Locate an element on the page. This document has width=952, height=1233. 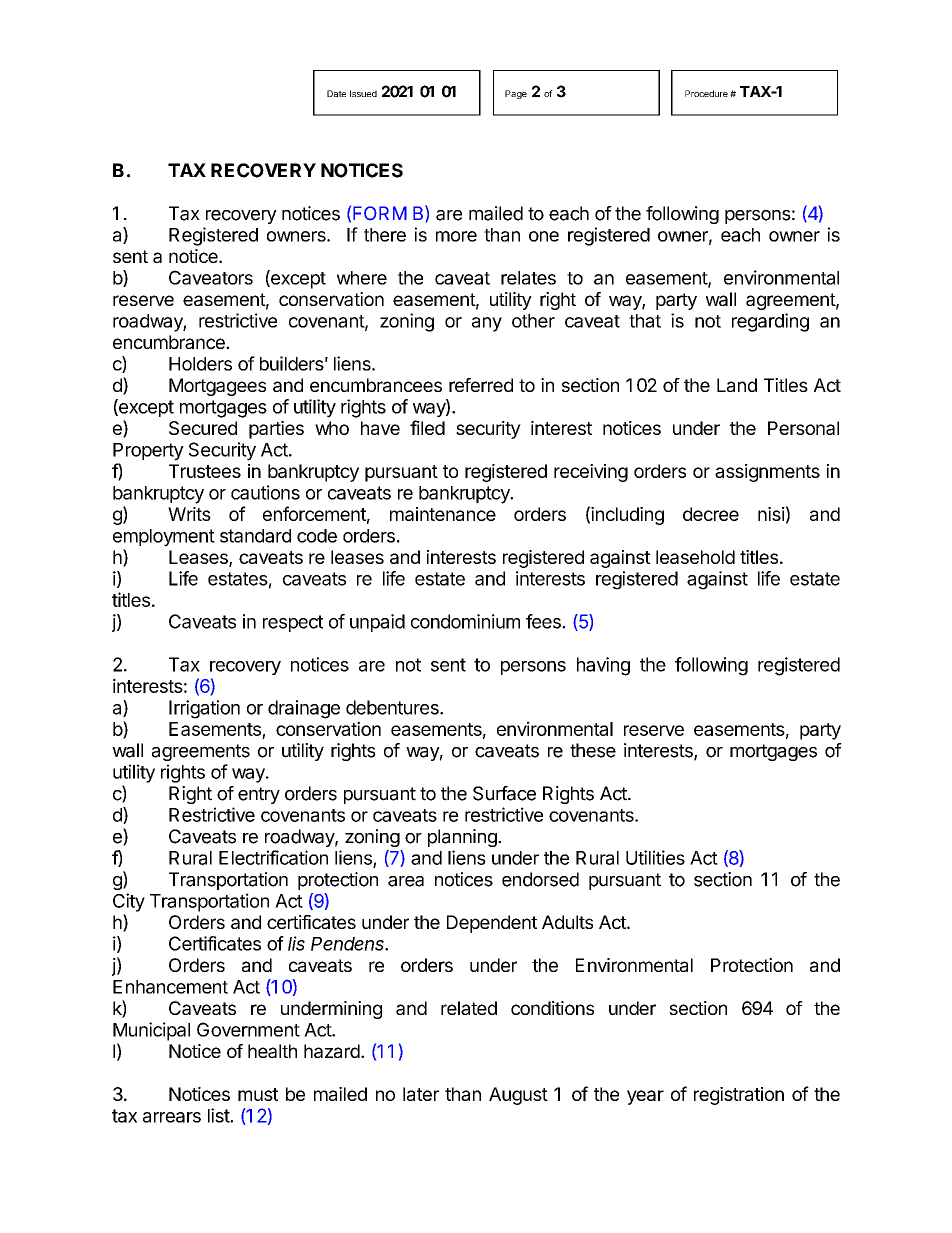
leasehold is located at coordinates (695, 557).
